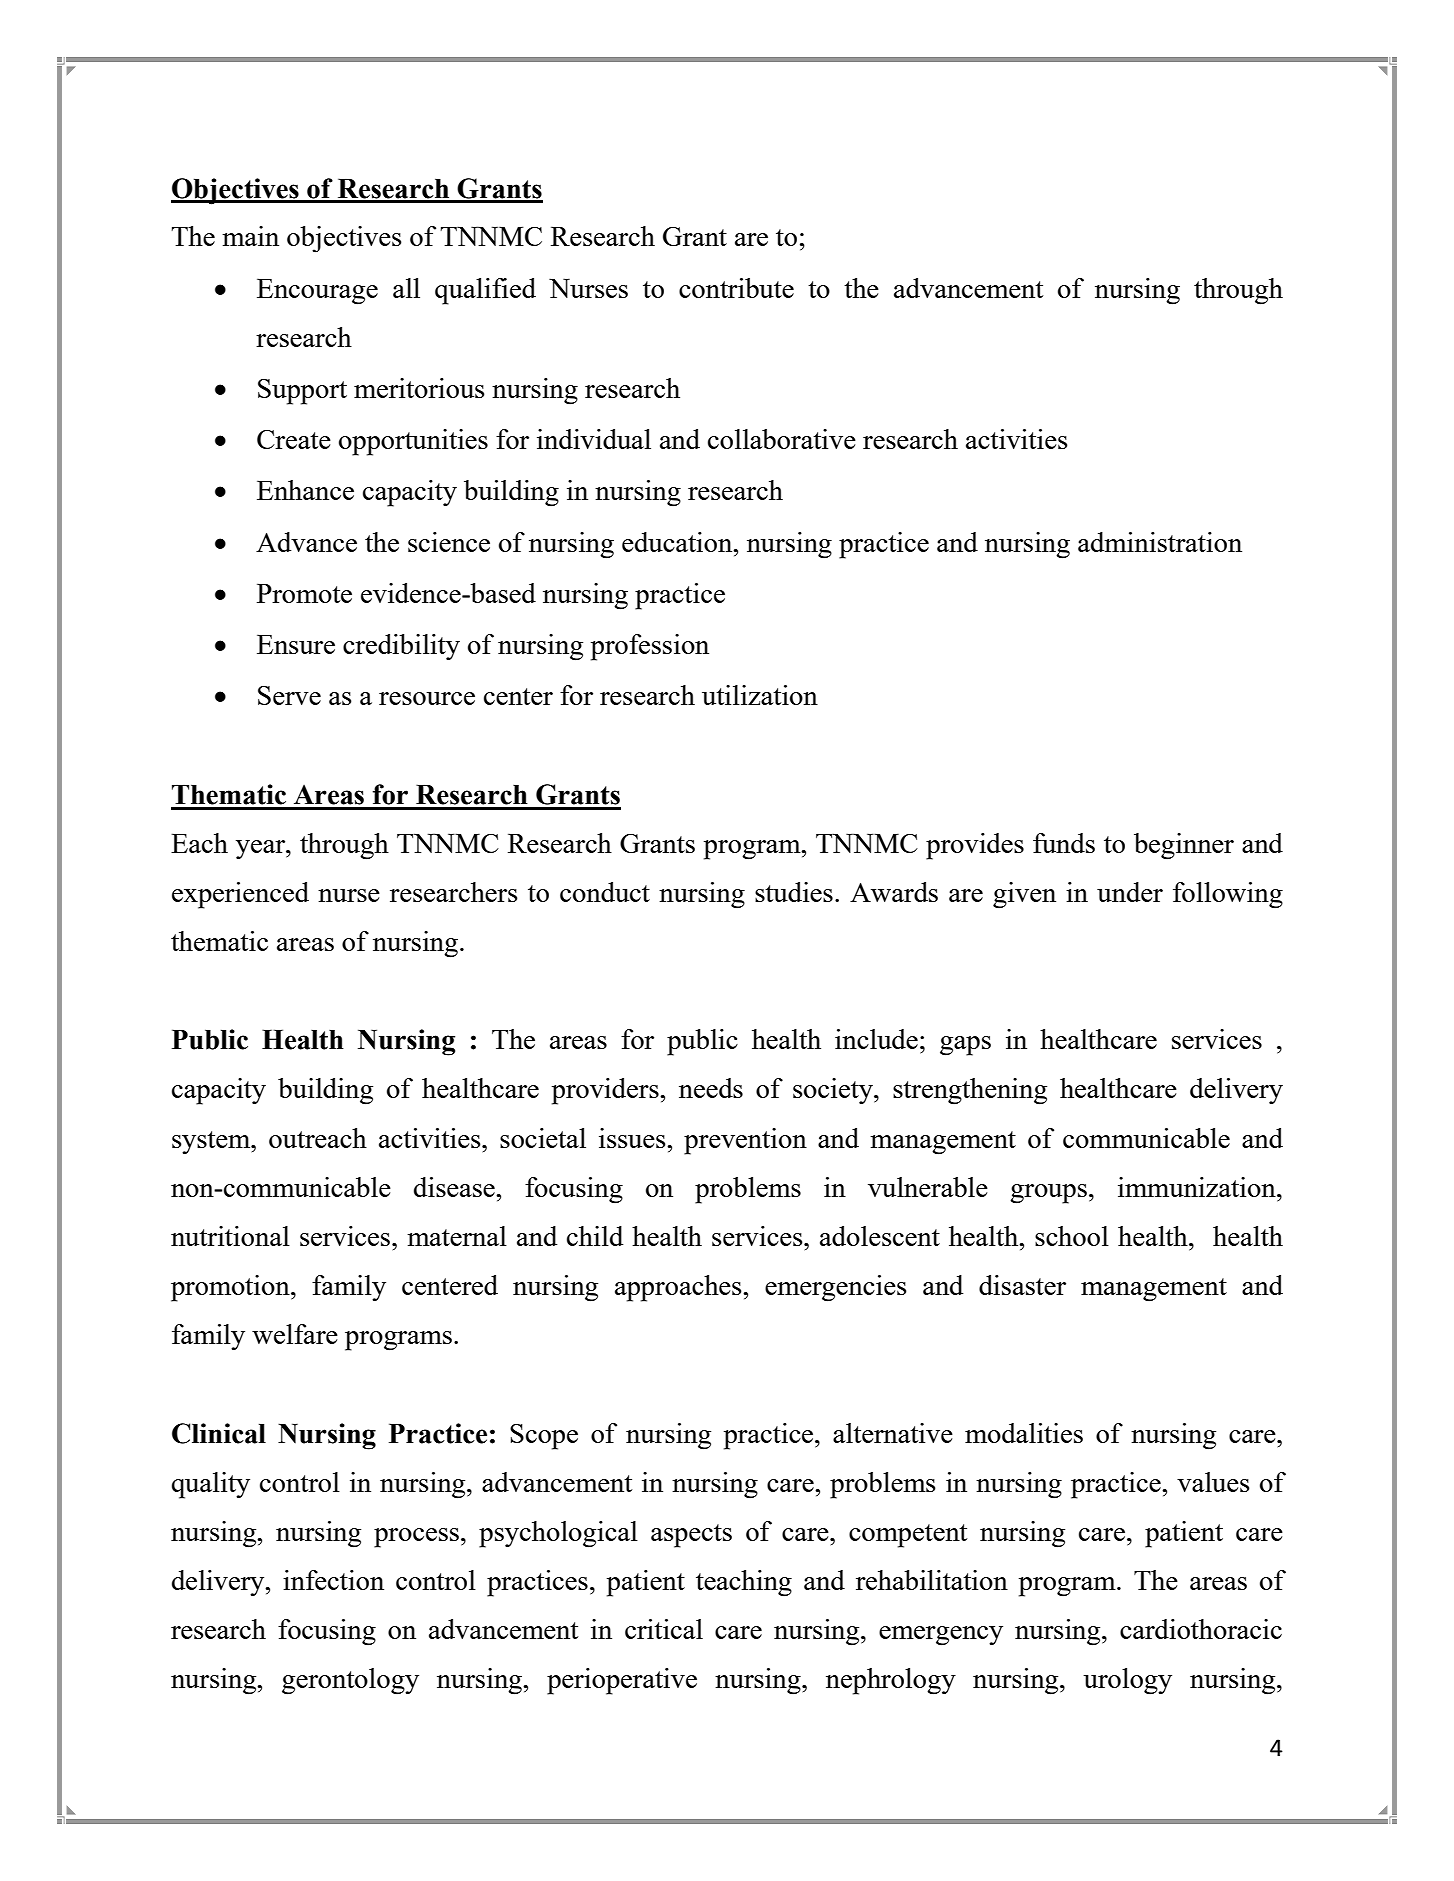 This image has width=1454, height=1881. Describe the element at coordinates (317, 292) in the image. I see `Encourage` at that location.
